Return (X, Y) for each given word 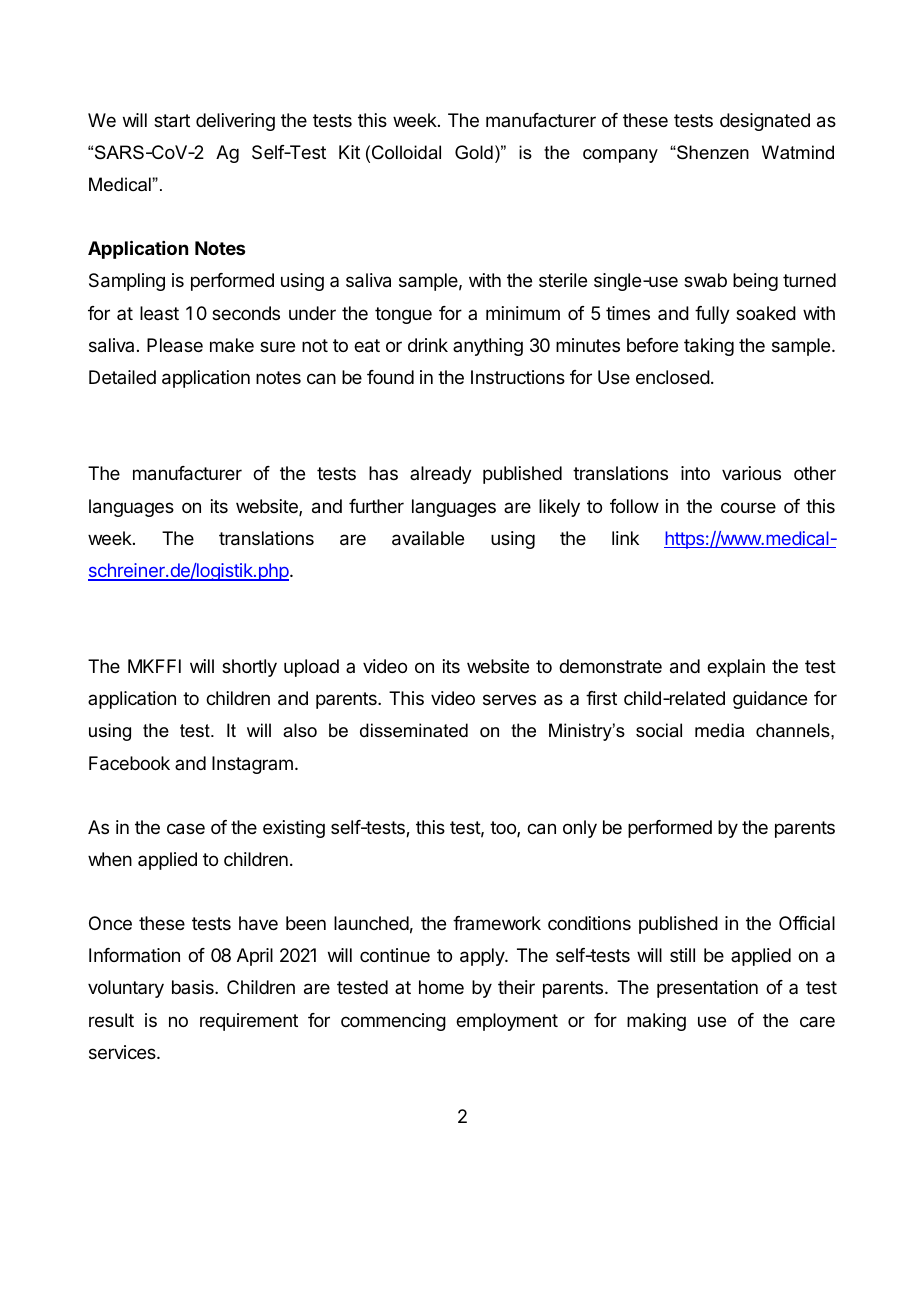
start (172, 121)
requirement (249, 1022)
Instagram (252, 765)
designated (765, 122)
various (751, 473)
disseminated (414, 730)
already (441, 475)
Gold (474, 152)
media (719, 730)
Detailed (122, 377)
